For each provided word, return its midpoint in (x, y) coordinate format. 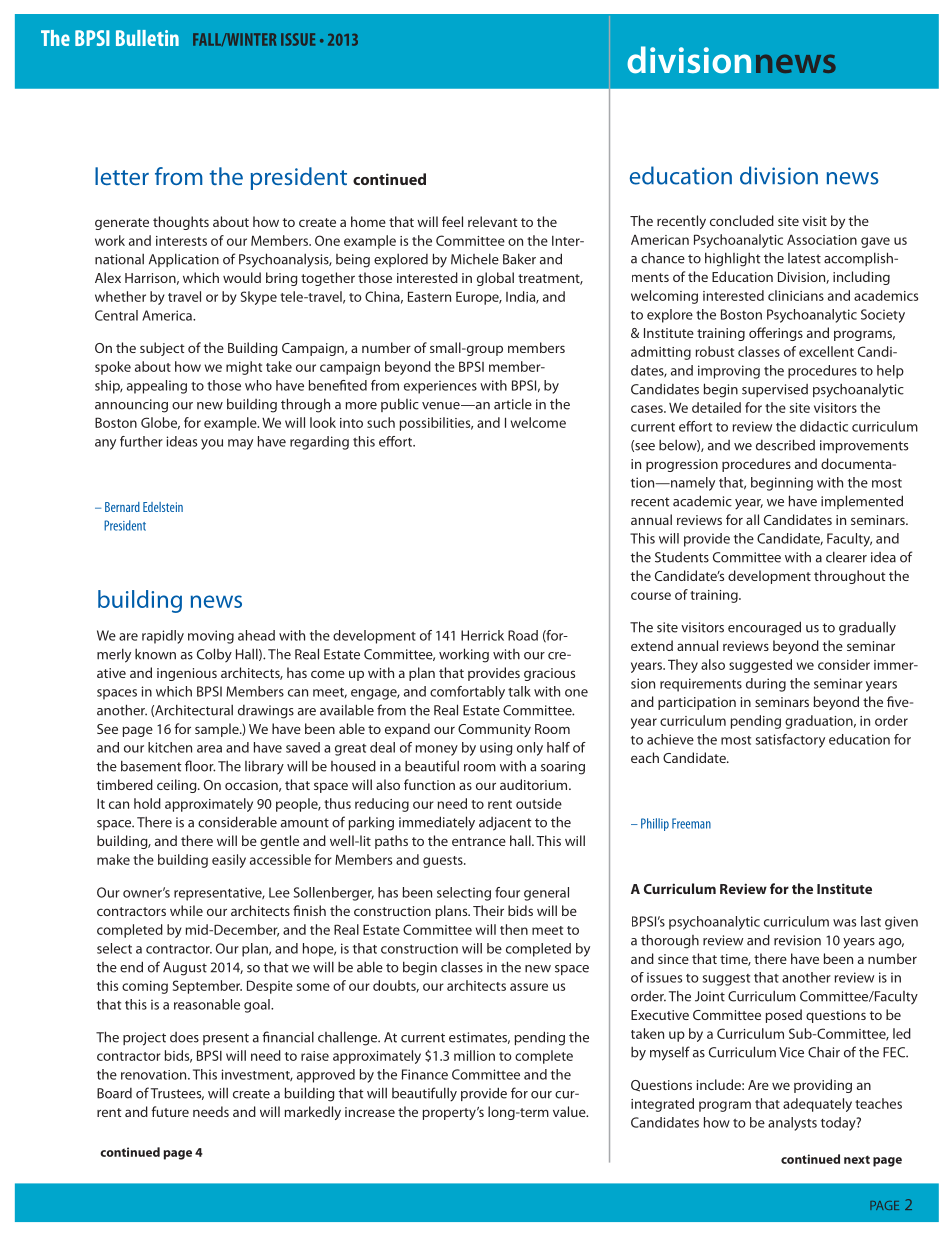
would (242, 277)
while (186, 910)
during (766, 685)
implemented (862, 502)
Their (488, 910)
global (495, 279)
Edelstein (163, 507)
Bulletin (147, 38)
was (844, 923)
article (513, 404)
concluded (742, 220)
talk (519, 691)
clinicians (796, 295)
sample (218, 730)
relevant (493, 221)
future (170, 1111)
